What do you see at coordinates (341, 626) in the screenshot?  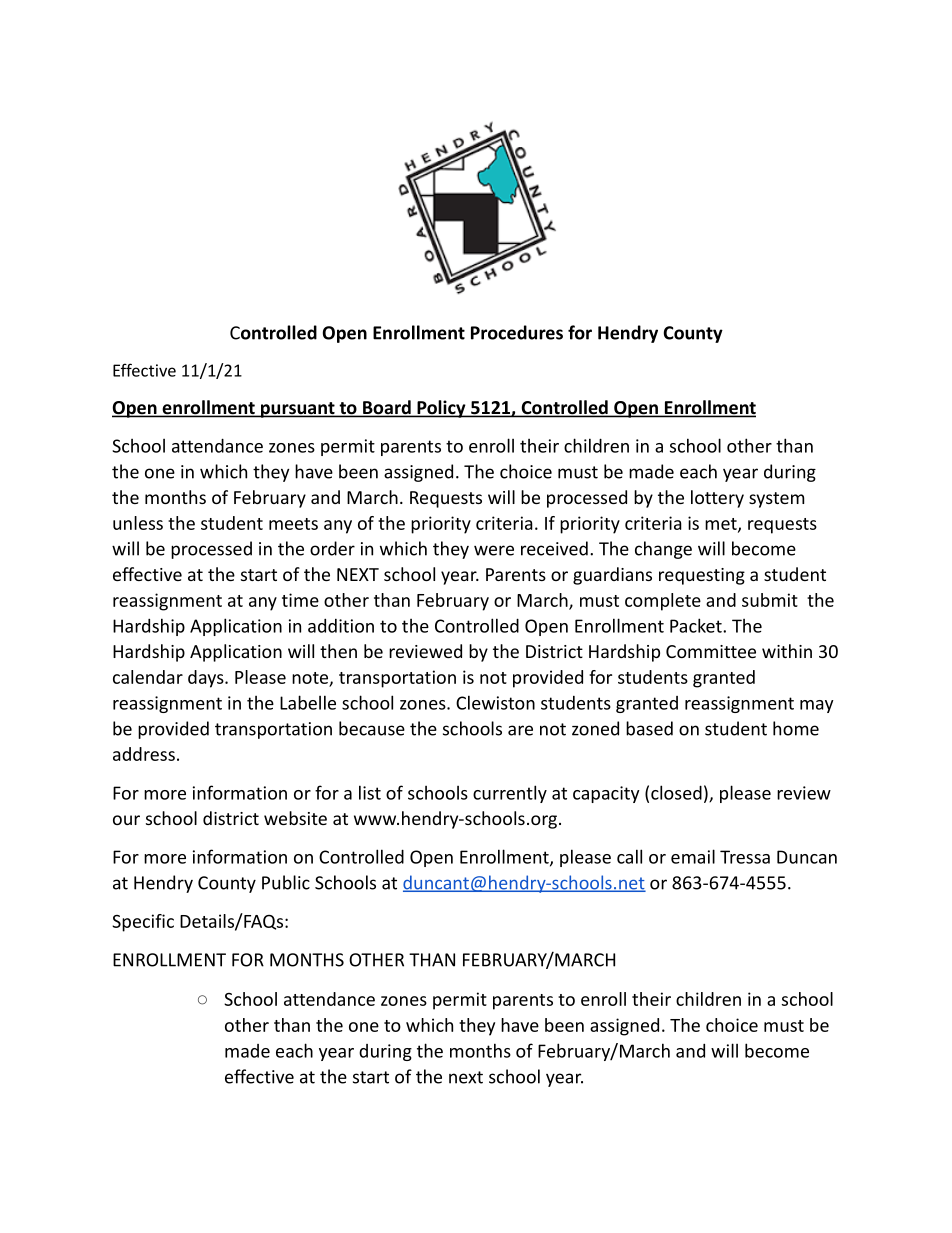 I see `addition` at bounding box center [341, 626].
